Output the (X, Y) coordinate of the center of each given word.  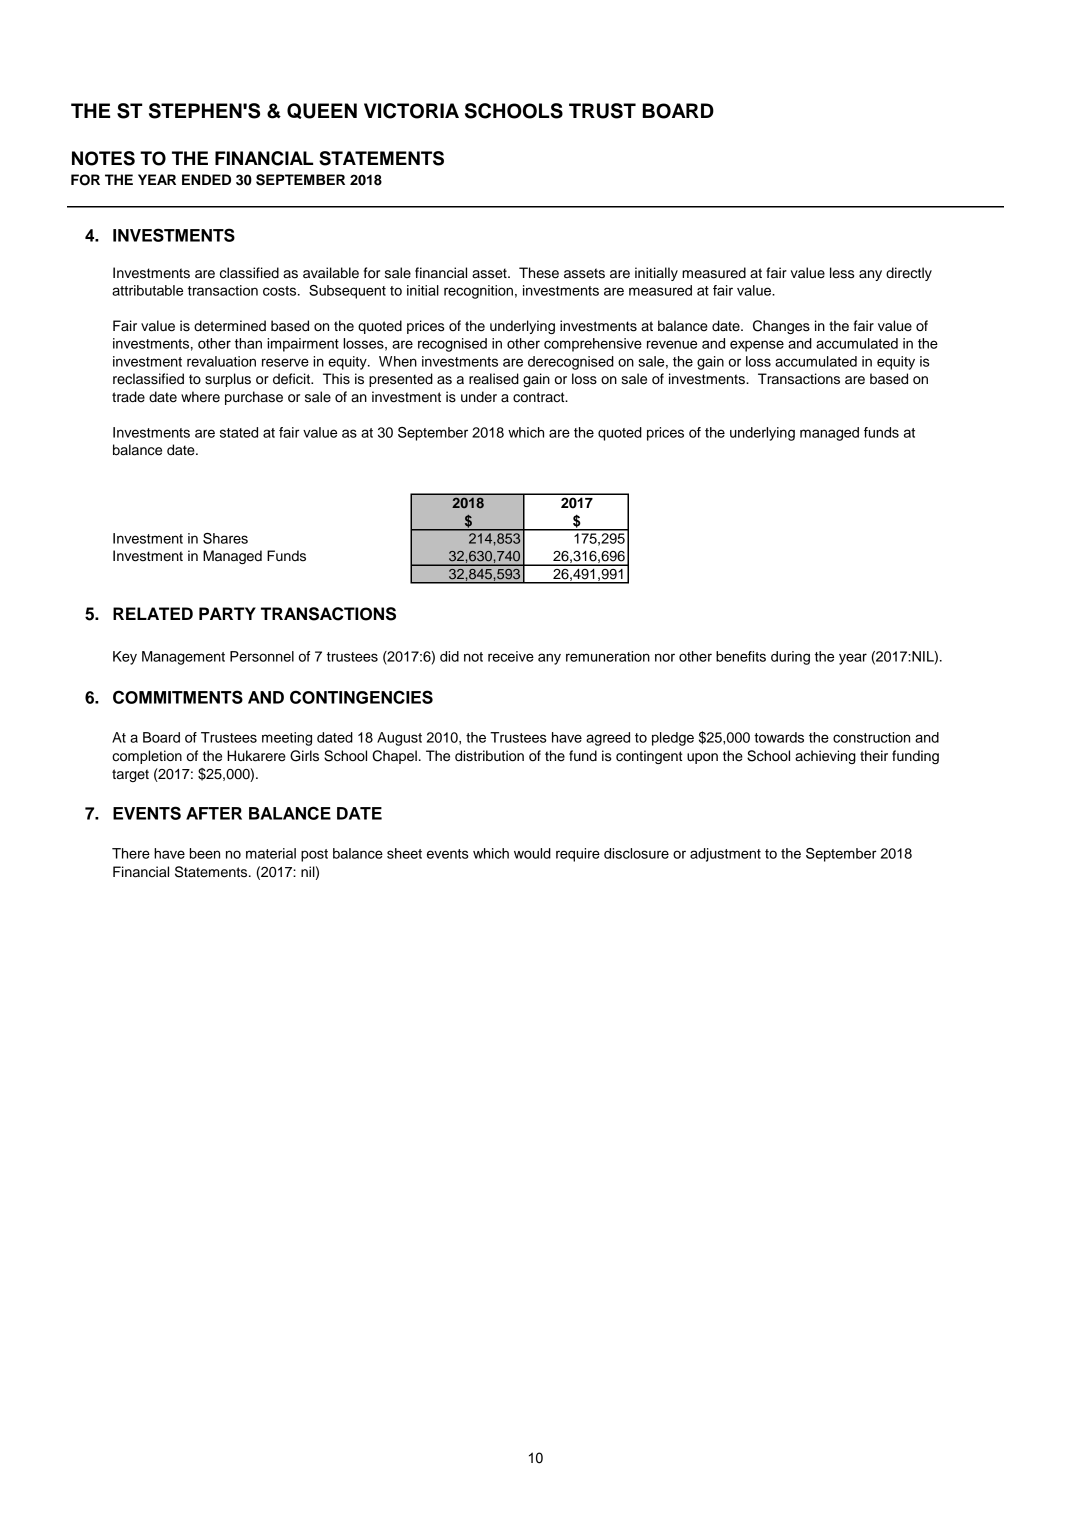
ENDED (206, 179)
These (539, 273)
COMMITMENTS (178, 697)
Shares (225, 538)
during (790, 658)
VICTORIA (411, 111)
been (205, 853)
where (200, 397)
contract (540, 397)
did (449, 656)
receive (511, 656)
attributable (147, 290)
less (842, 273)
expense (757, 346)
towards (779, 737)
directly (909, 274)
